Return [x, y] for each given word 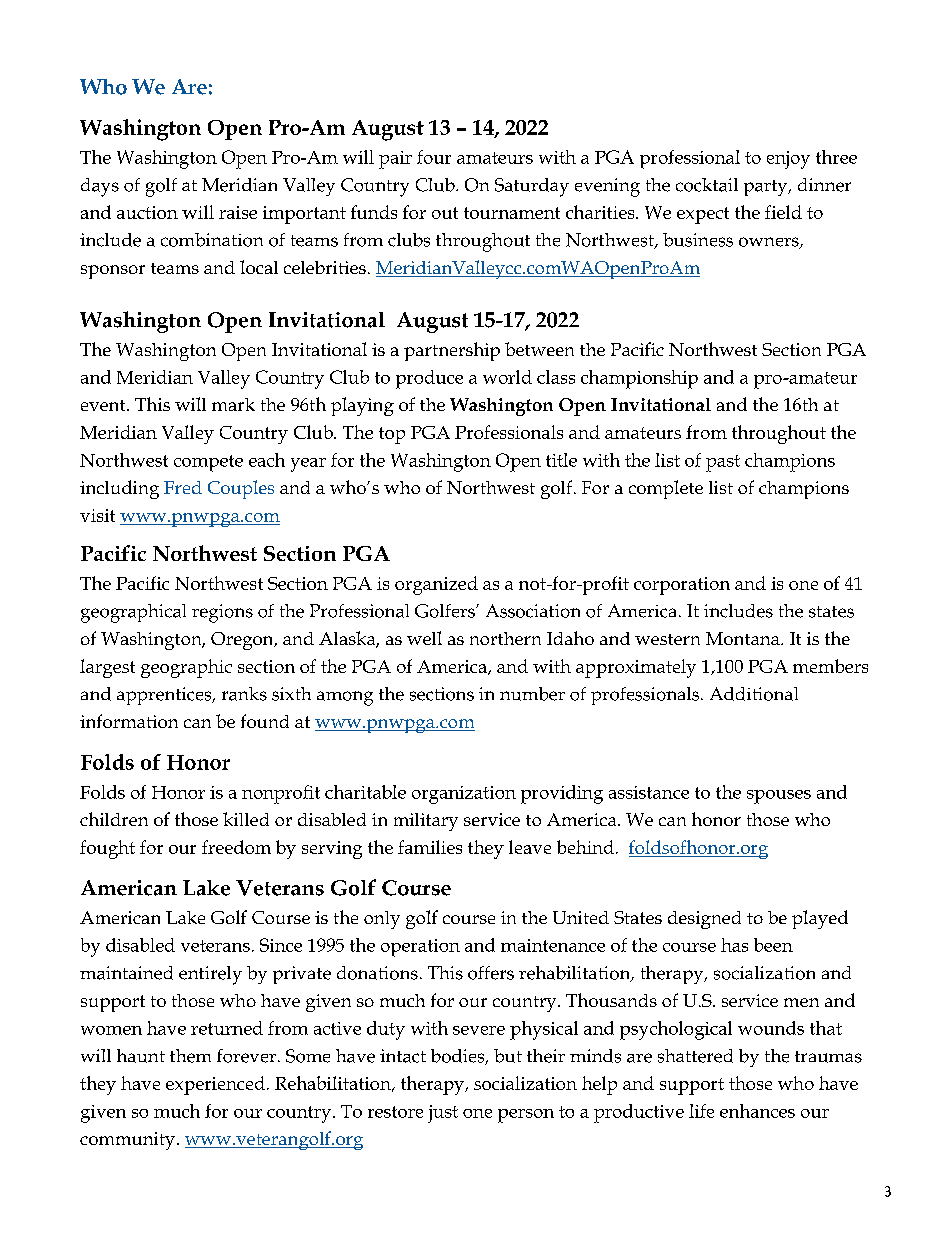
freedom [236, 847]
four [434, 157]
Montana [744, 638]
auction [147, 212]
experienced [215, 1085]
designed [704, 920]
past [723, 463]
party [767, 188]
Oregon [243, 641]
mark [233, 404]
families [430, 847]
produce [429, 379]
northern [505, 638]
